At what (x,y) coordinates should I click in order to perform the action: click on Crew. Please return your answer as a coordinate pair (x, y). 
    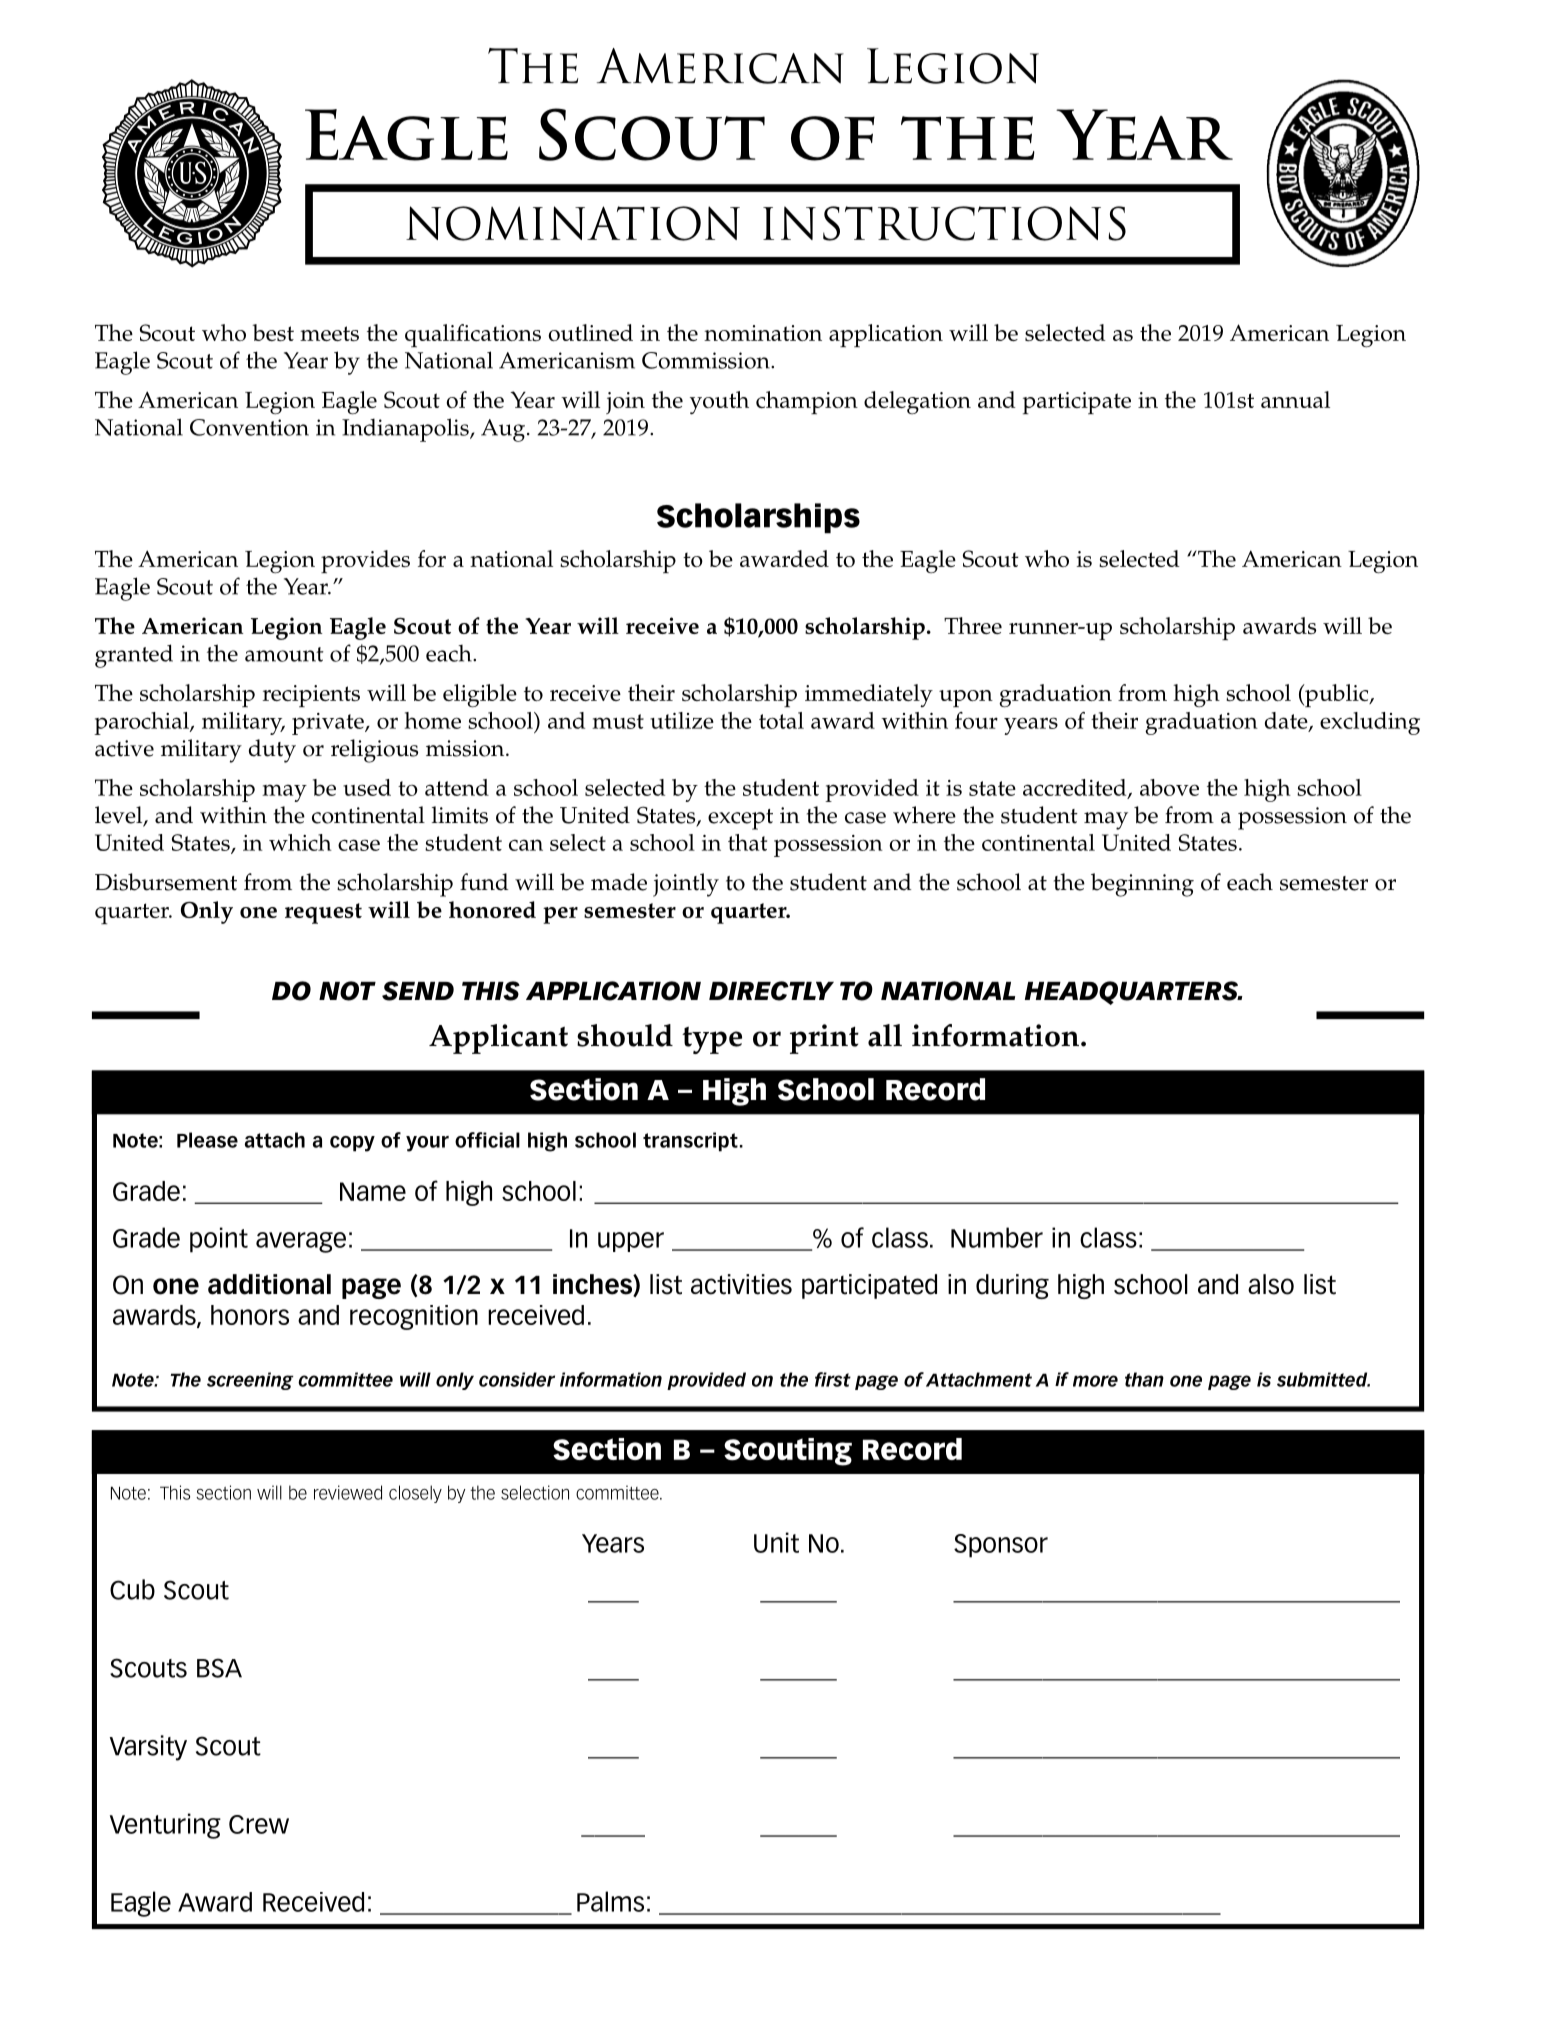
    Looking at the image, I should click on (259, 1824).
